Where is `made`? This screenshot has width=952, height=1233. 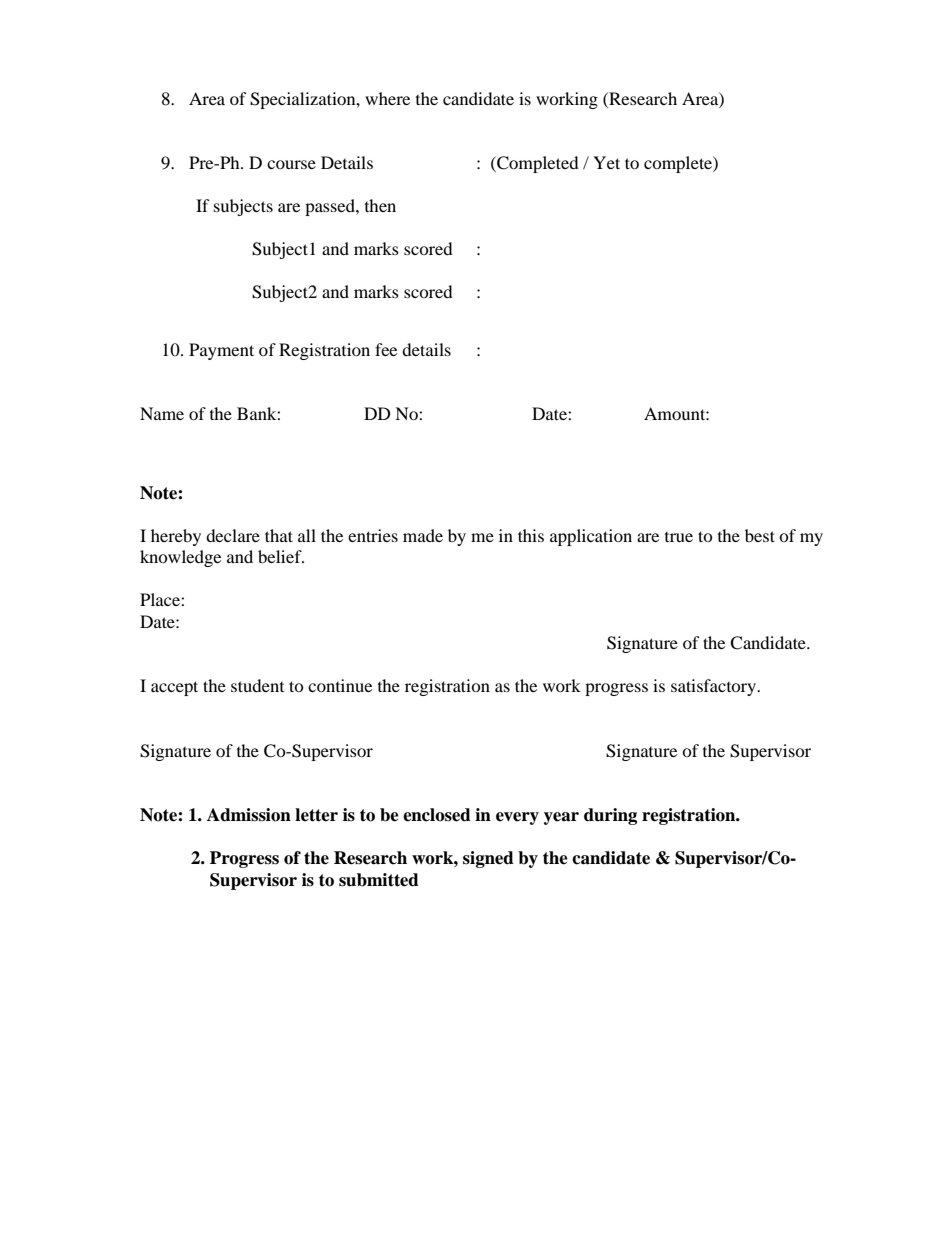 made is located at coordinates (423, 535).
